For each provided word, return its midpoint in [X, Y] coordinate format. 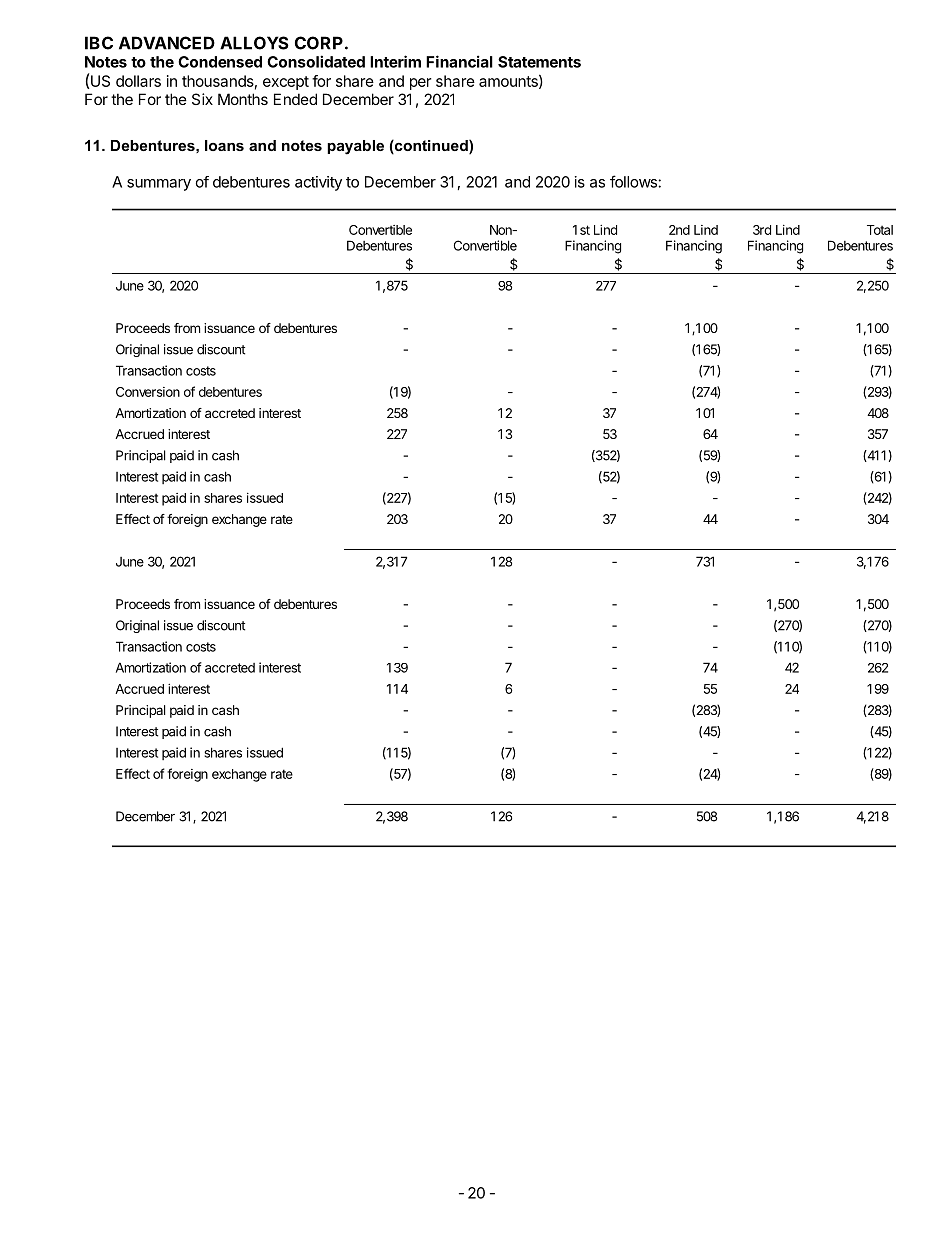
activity [318, 183]
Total [880, 230]
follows [633, 181]
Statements [539, 62]
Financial [459, 61]
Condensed [220, 62]
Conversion [148, 392]
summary [159, 185]
